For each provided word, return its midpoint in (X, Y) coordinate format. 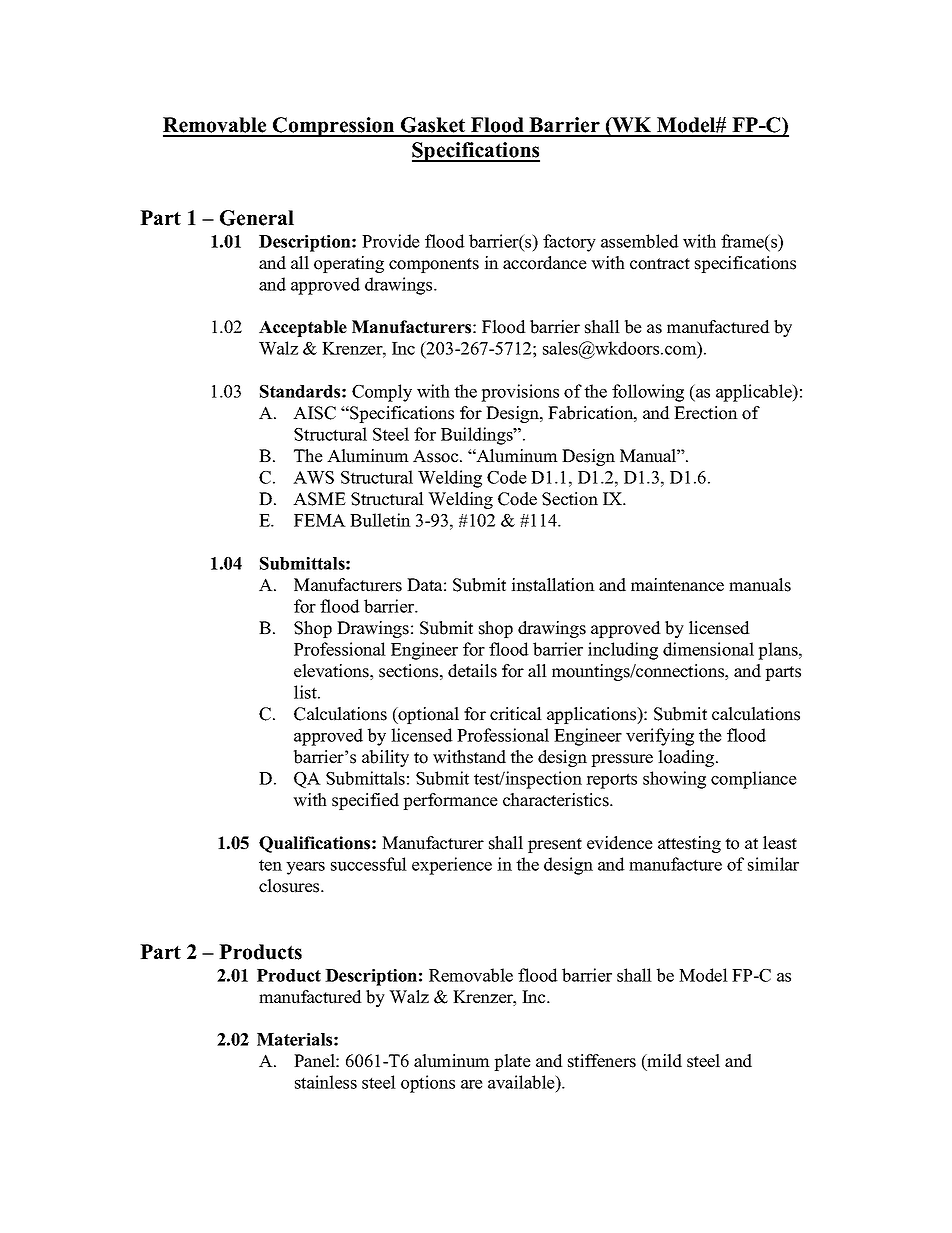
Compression (333, 127)
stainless (326, 1082)
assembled (640, 241)
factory (569, 243)
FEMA (320, 520)
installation (553, 585)
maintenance (677, 585)
